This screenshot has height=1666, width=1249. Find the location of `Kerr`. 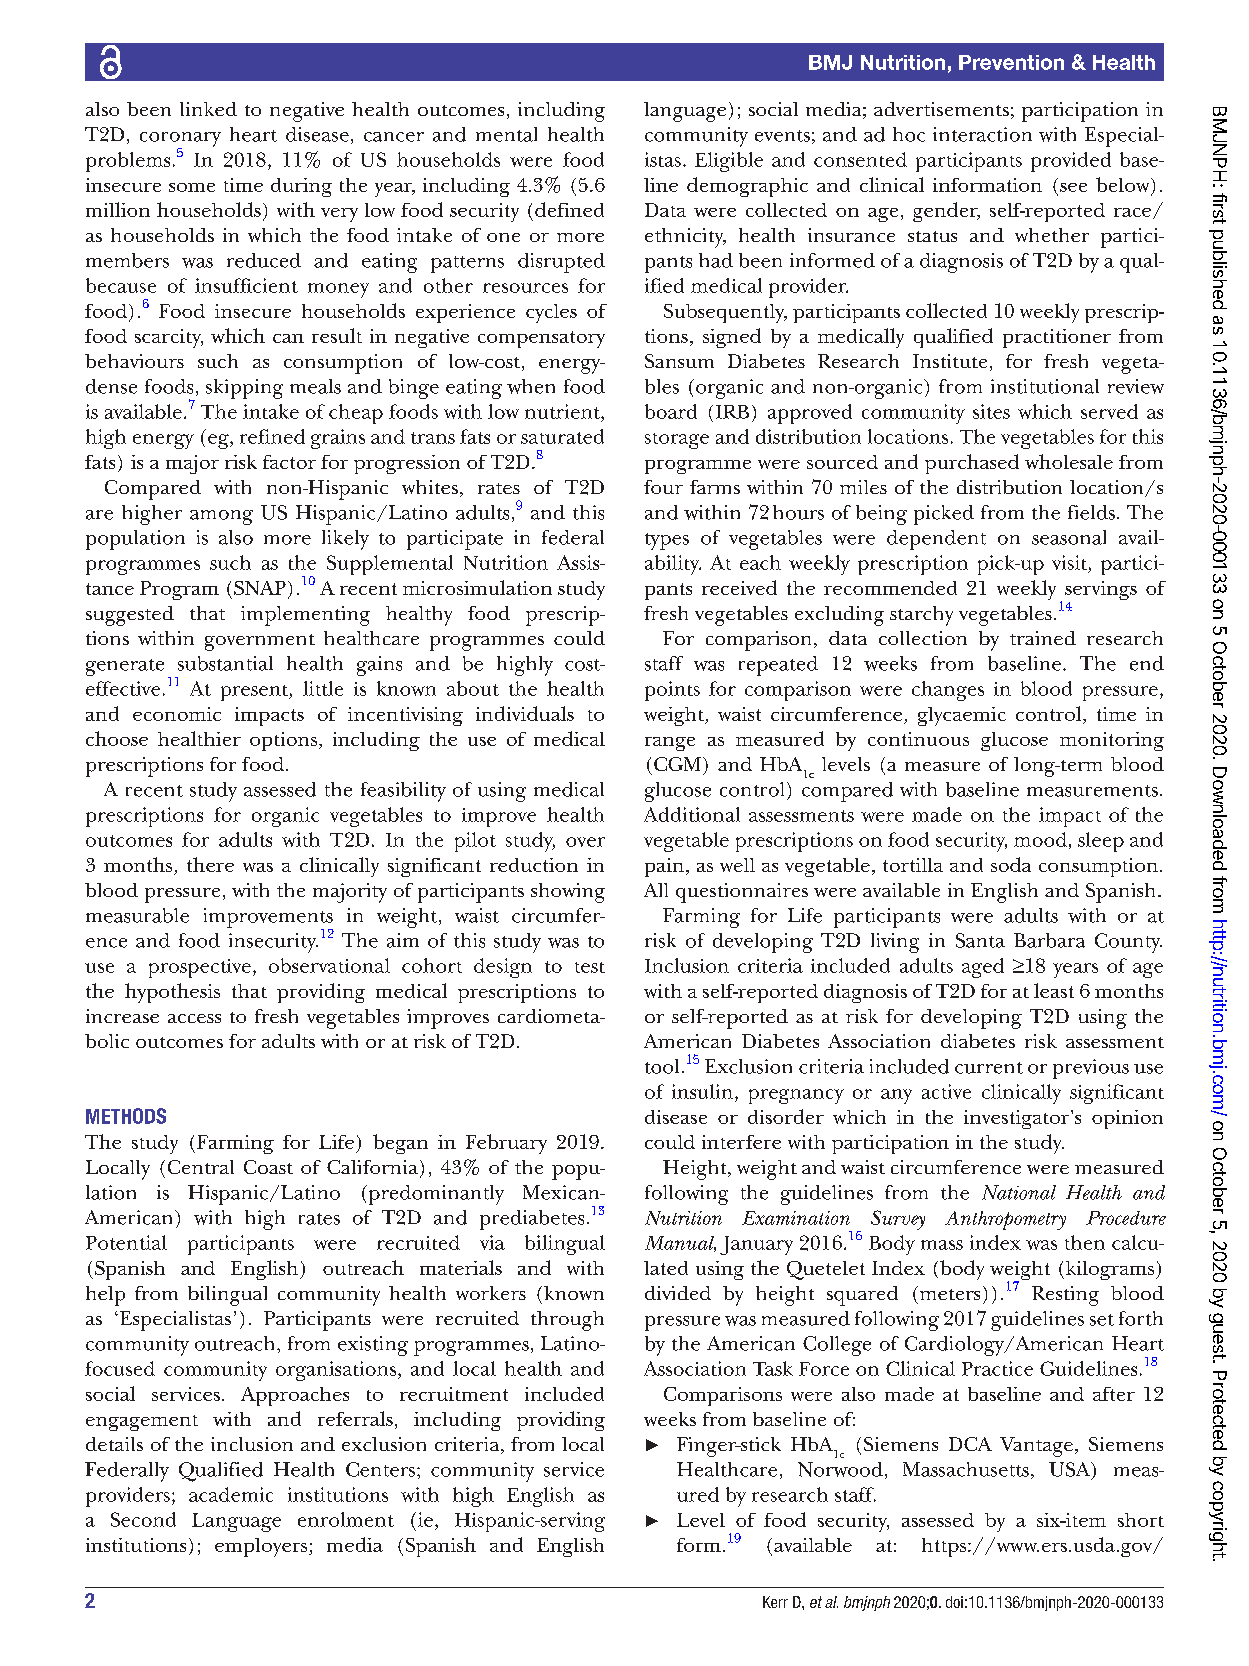

Kerr is located at coordinates (775, 1602).
